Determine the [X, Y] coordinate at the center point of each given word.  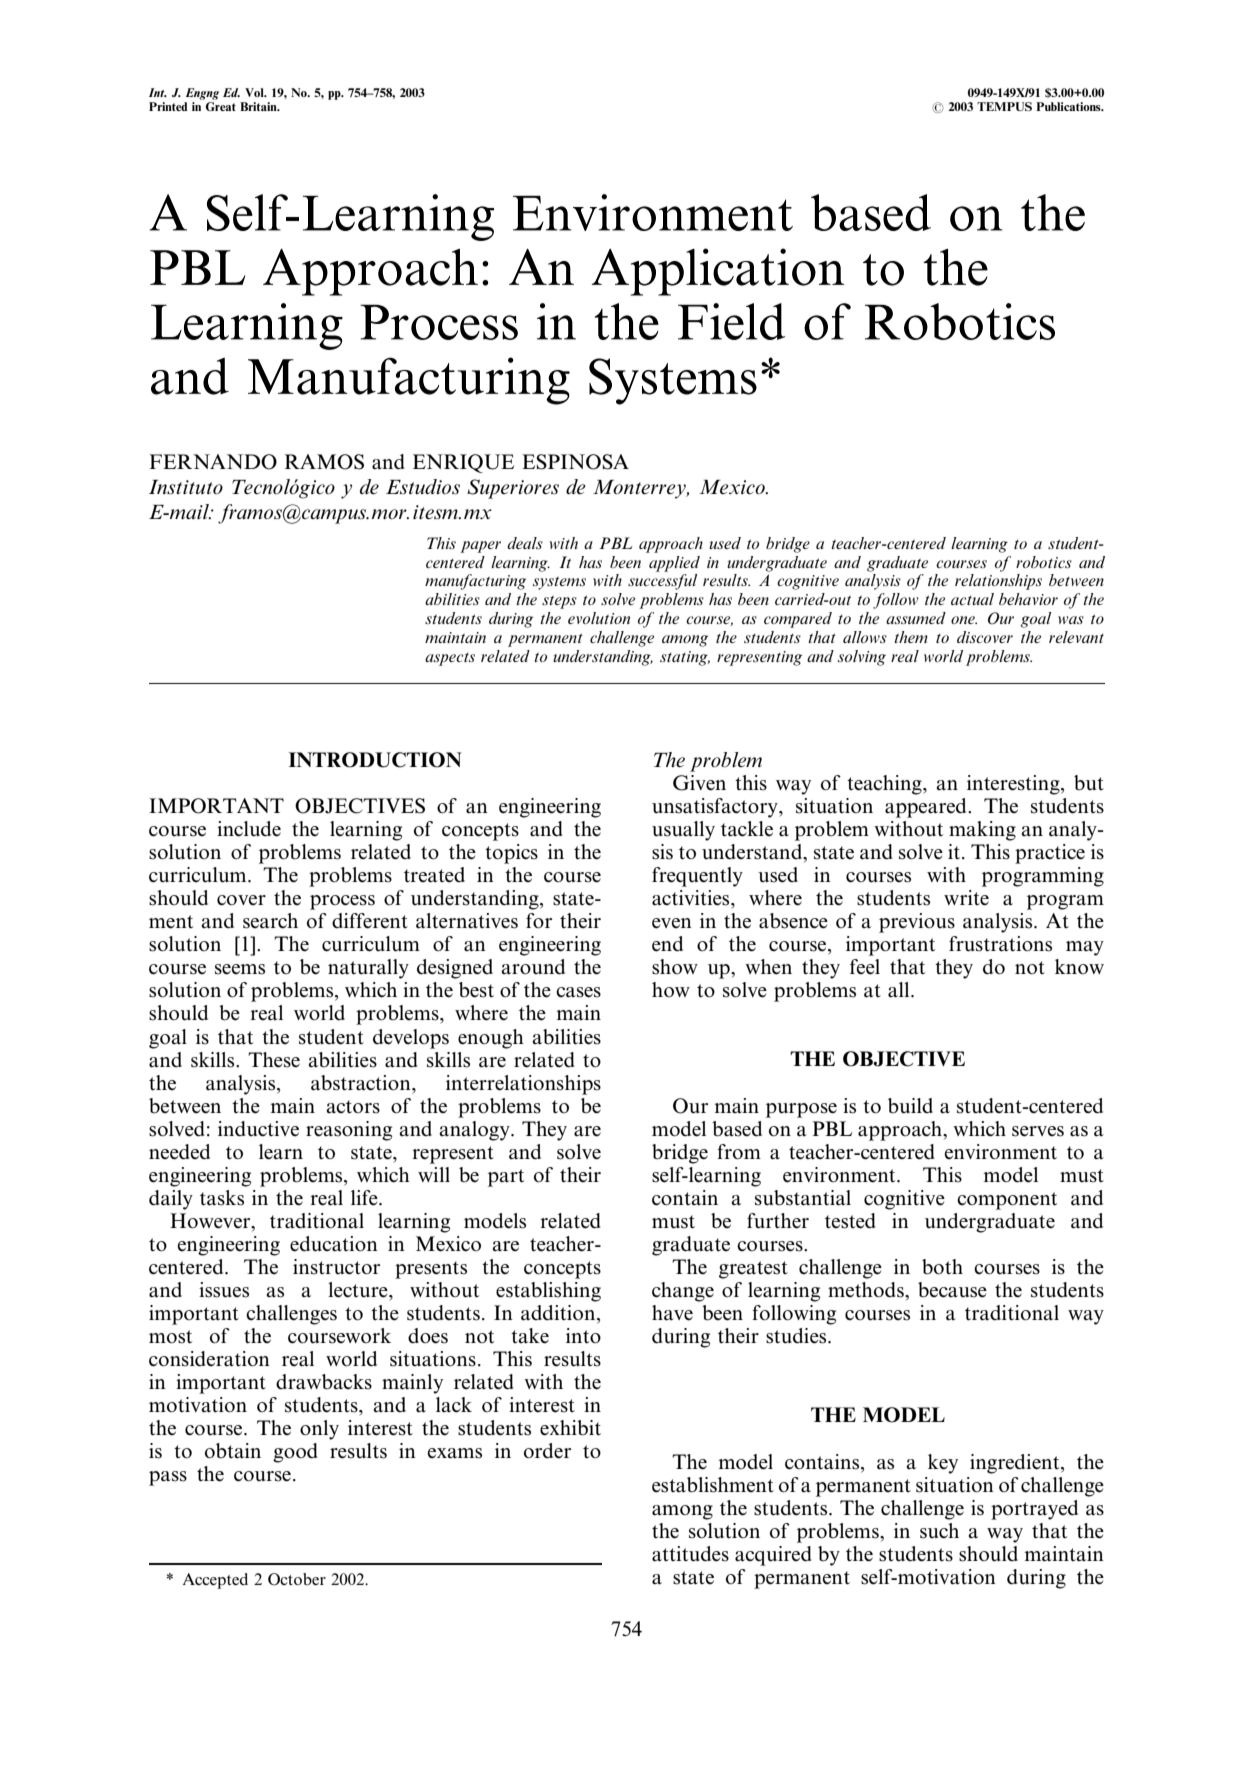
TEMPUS [1004, 106]
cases [578, 992]
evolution [599, 618]
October [297, 1579]
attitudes [690, 1554]
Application [718, 272]
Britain [259, 106]
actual [972, 599]
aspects [450, 659]
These [274, 1060]
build [910, 1106]
